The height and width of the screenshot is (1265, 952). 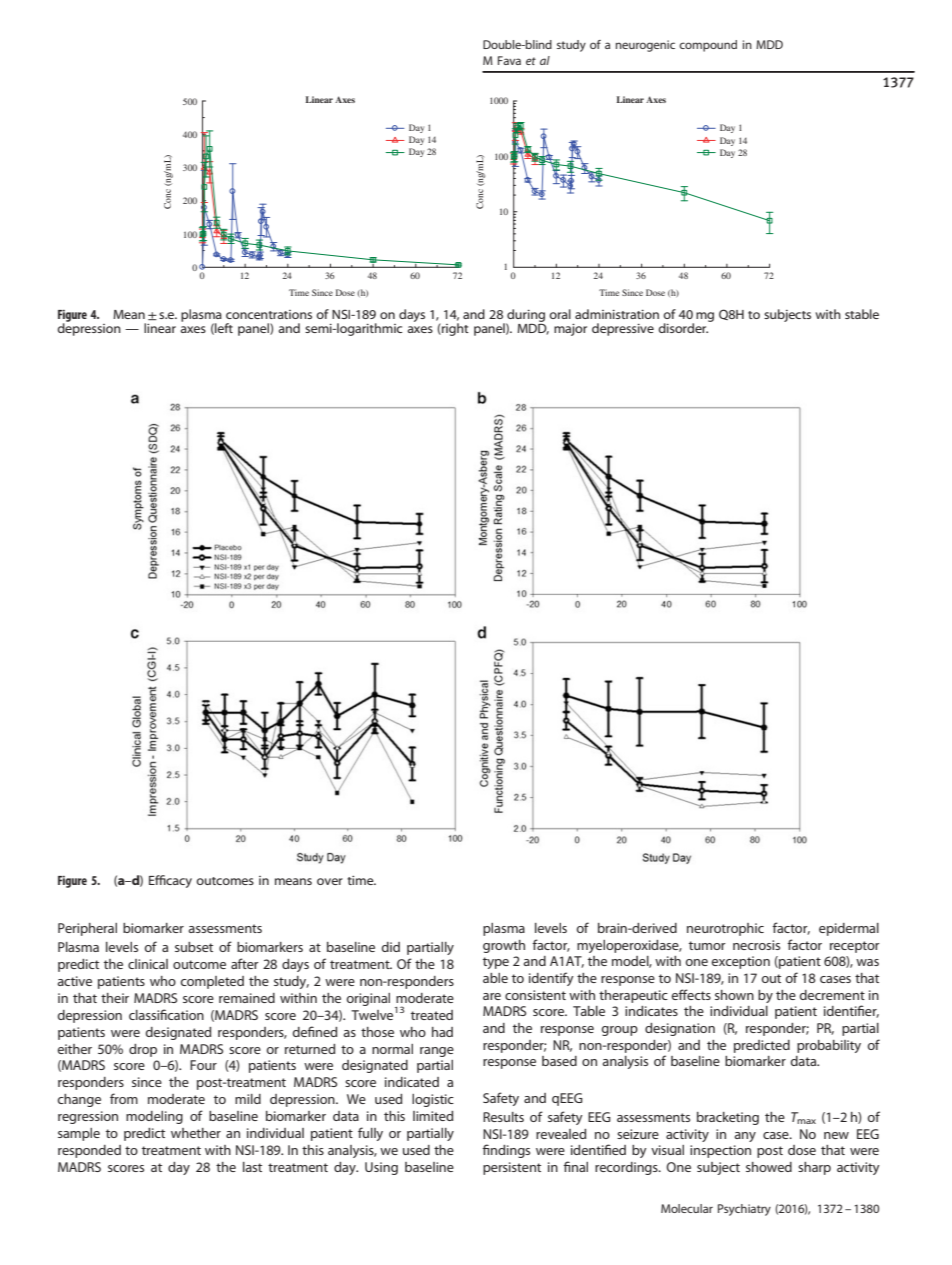 What do you see at coordinates (708, 46) in the screenshot?
I see `compound` at bounding box center [708, 46].
